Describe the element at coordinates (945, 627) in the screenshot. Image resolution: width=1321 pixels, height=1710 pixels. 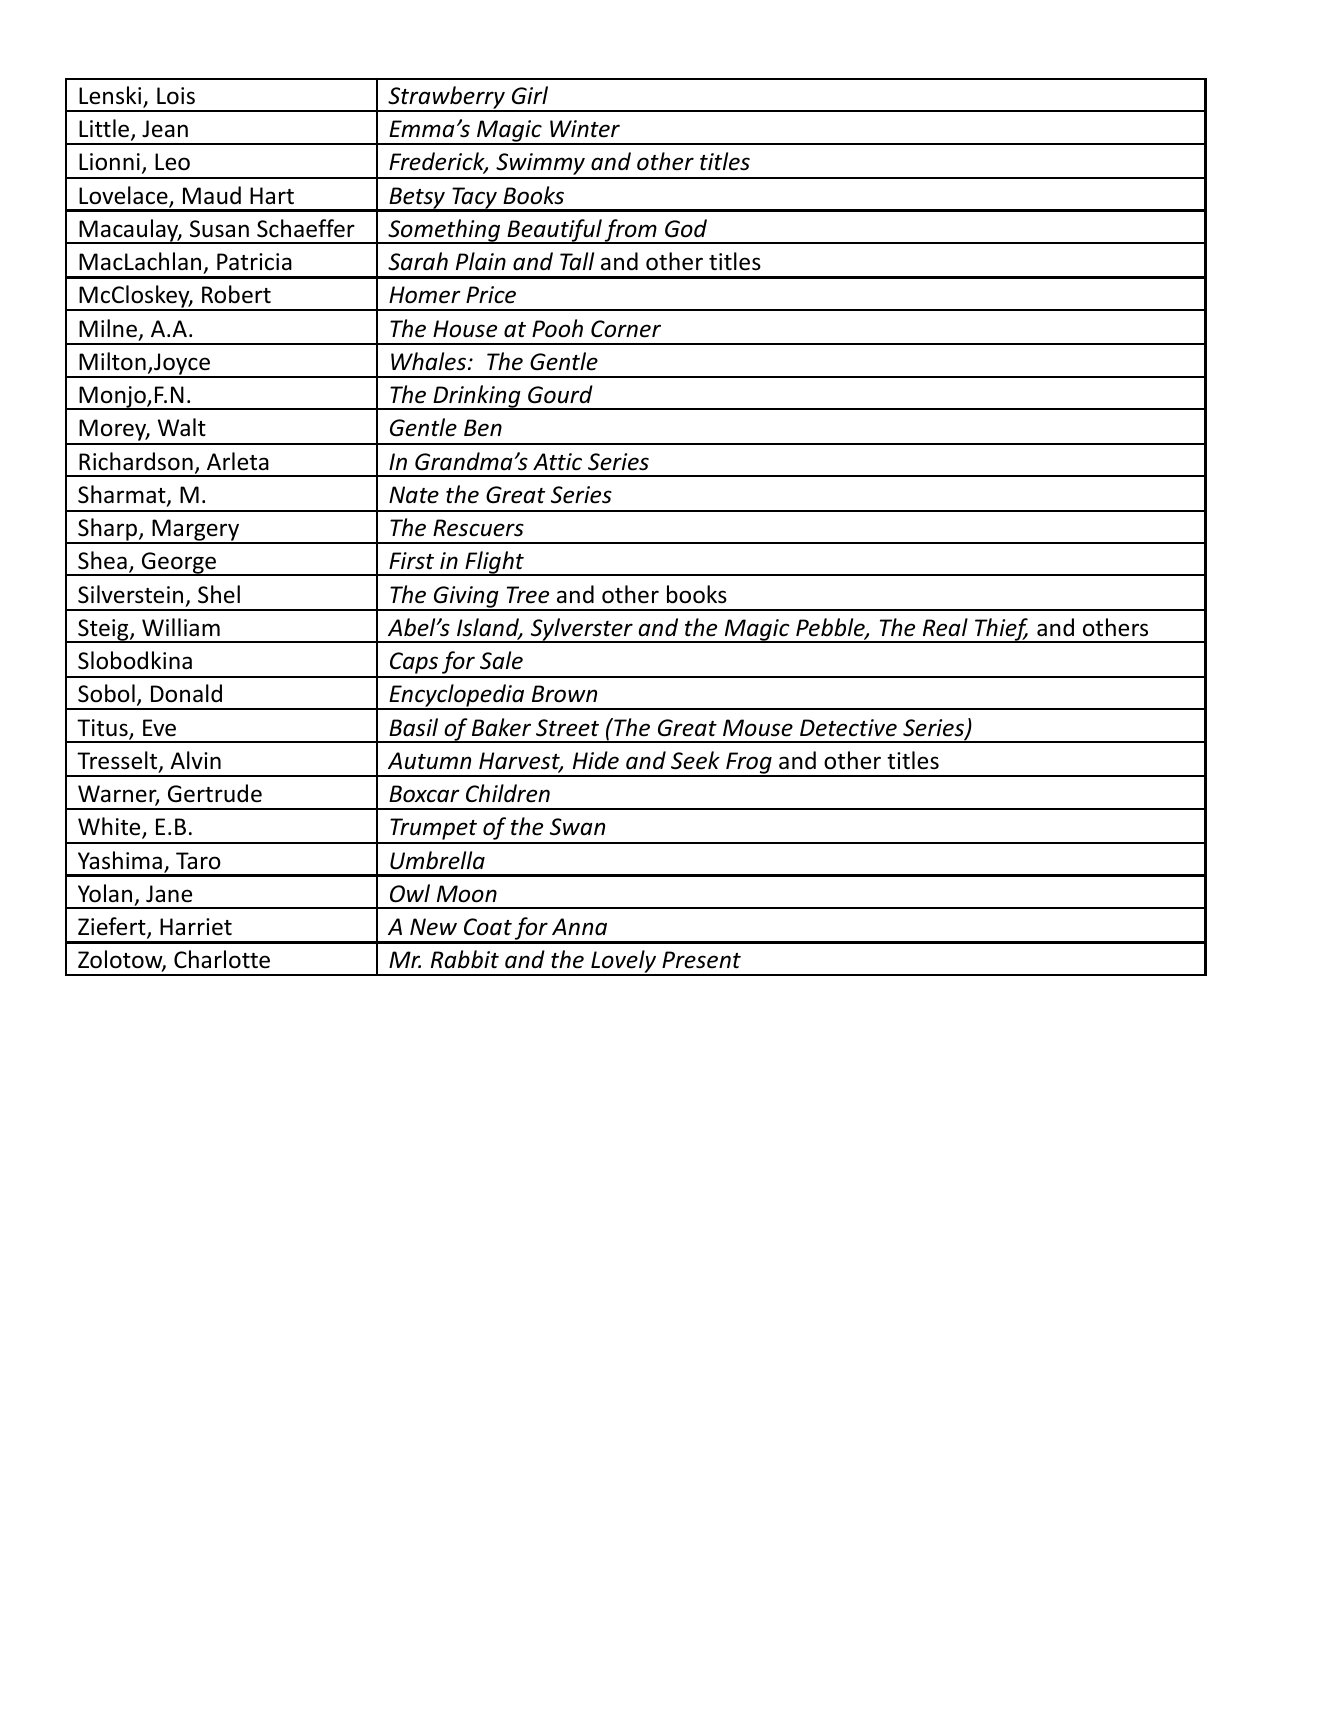
I see `Real` at that location.
